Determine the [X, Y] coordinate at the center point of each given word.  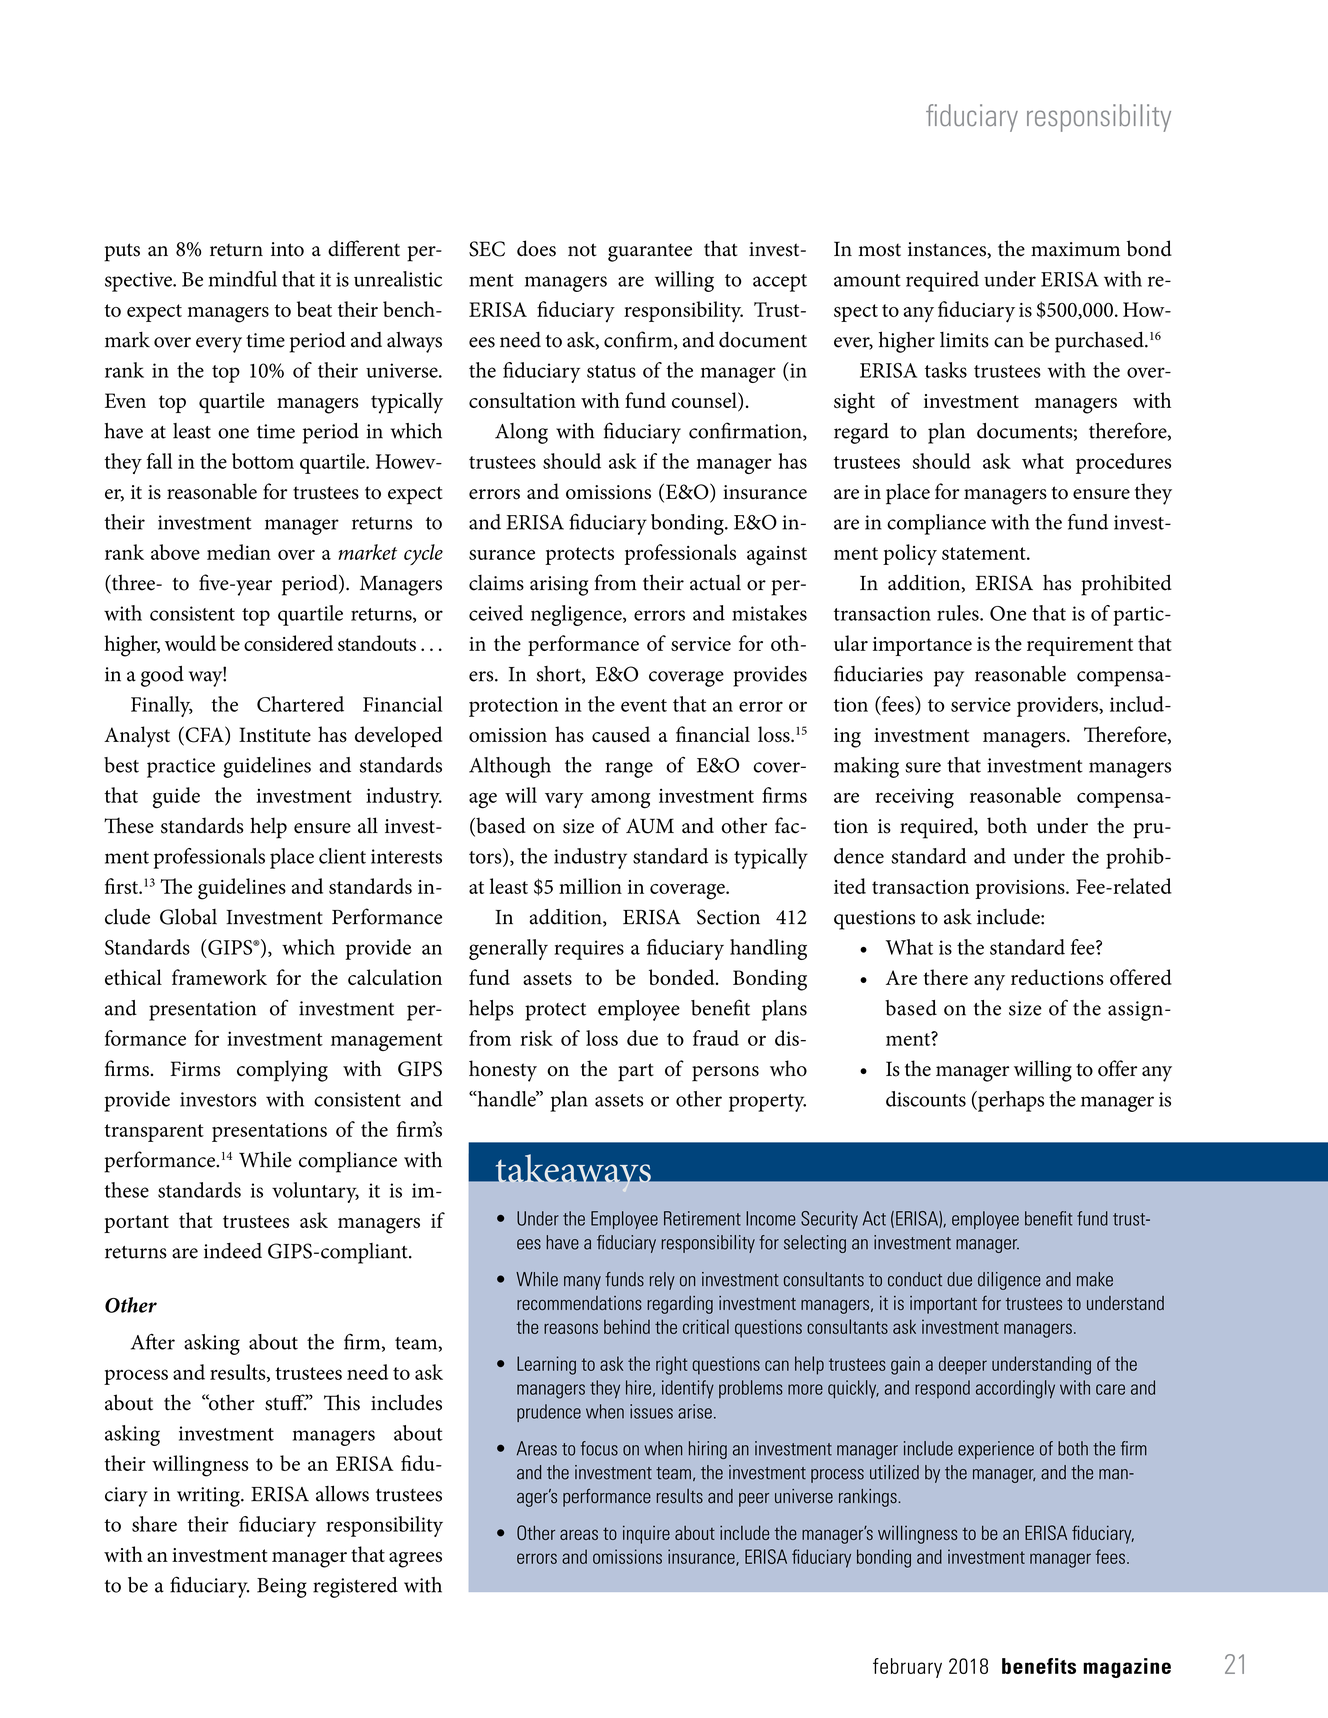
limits [964, 340]
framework [219, 977]
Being [282, 1588]
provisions [1021, 889]
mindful [242, 279]
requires [589, 950]
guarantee [650, 252]
